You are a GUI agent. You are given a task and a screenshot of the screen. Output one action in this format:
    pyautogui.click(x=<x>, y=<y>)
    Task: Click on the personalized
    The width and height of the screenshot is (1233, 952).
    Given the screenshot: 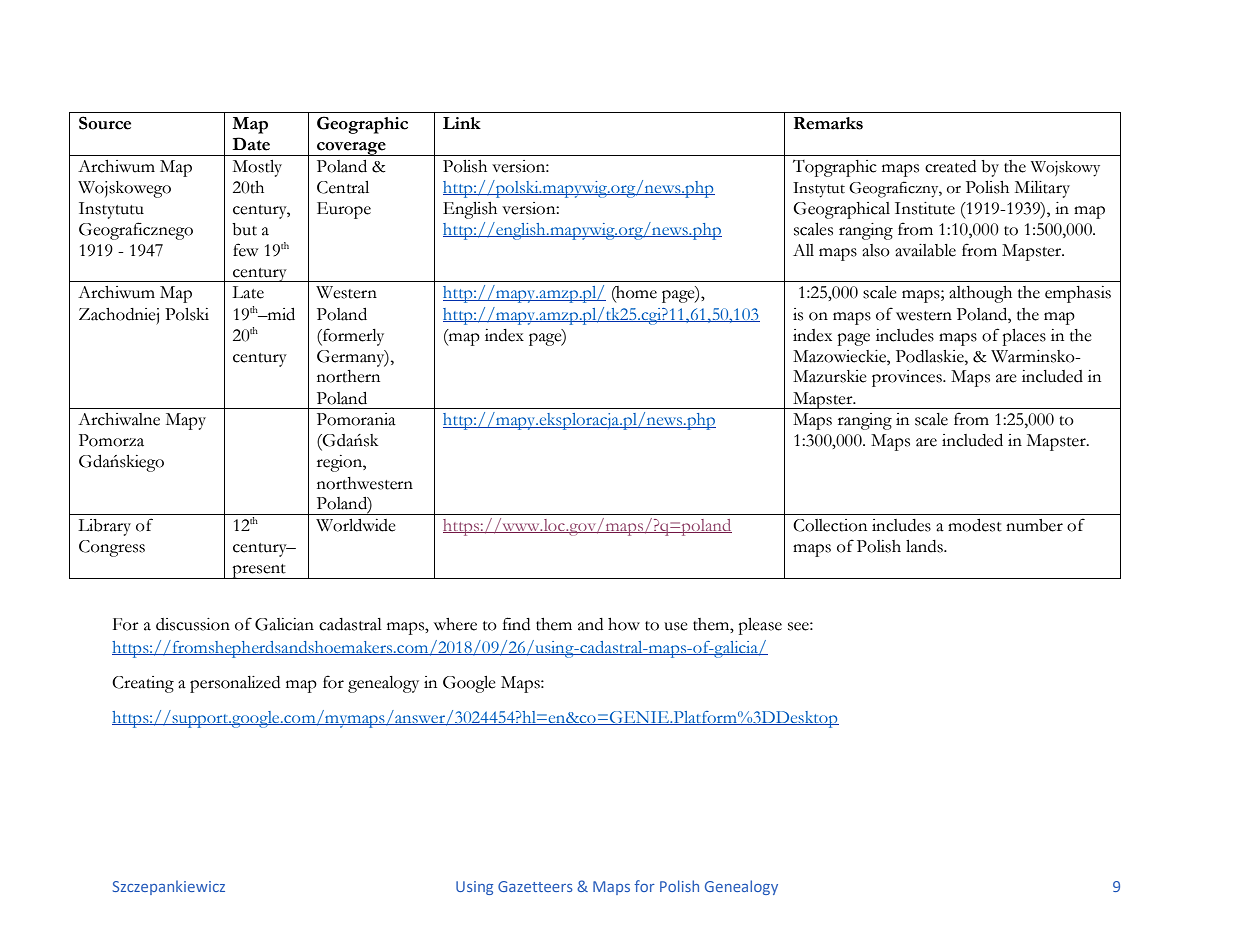 What is the action you would take?
    pyautogui.click(x=235, y=684)
